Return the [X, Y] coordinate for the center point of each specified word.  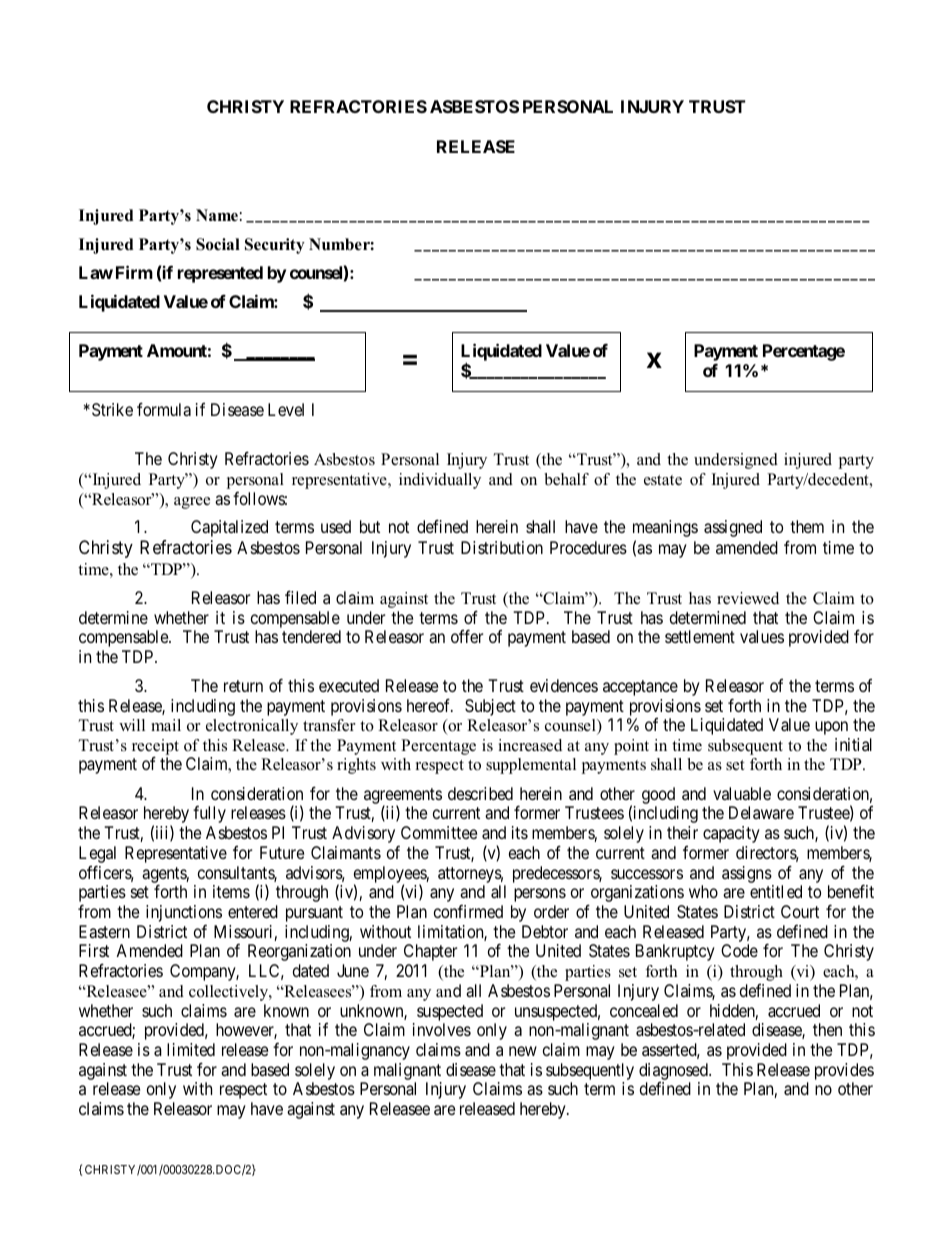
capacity [731, 834]
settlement [700, 636]
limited [191, 1049]
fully [209, 814]
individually [440, 481]
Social [218, 244]
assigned [733, 528]
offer [467, 636]
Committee [439, 832]
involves [442, 1029]
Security [275, 246]
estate [663, 480]
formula [164, 409]
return [243, 686]
